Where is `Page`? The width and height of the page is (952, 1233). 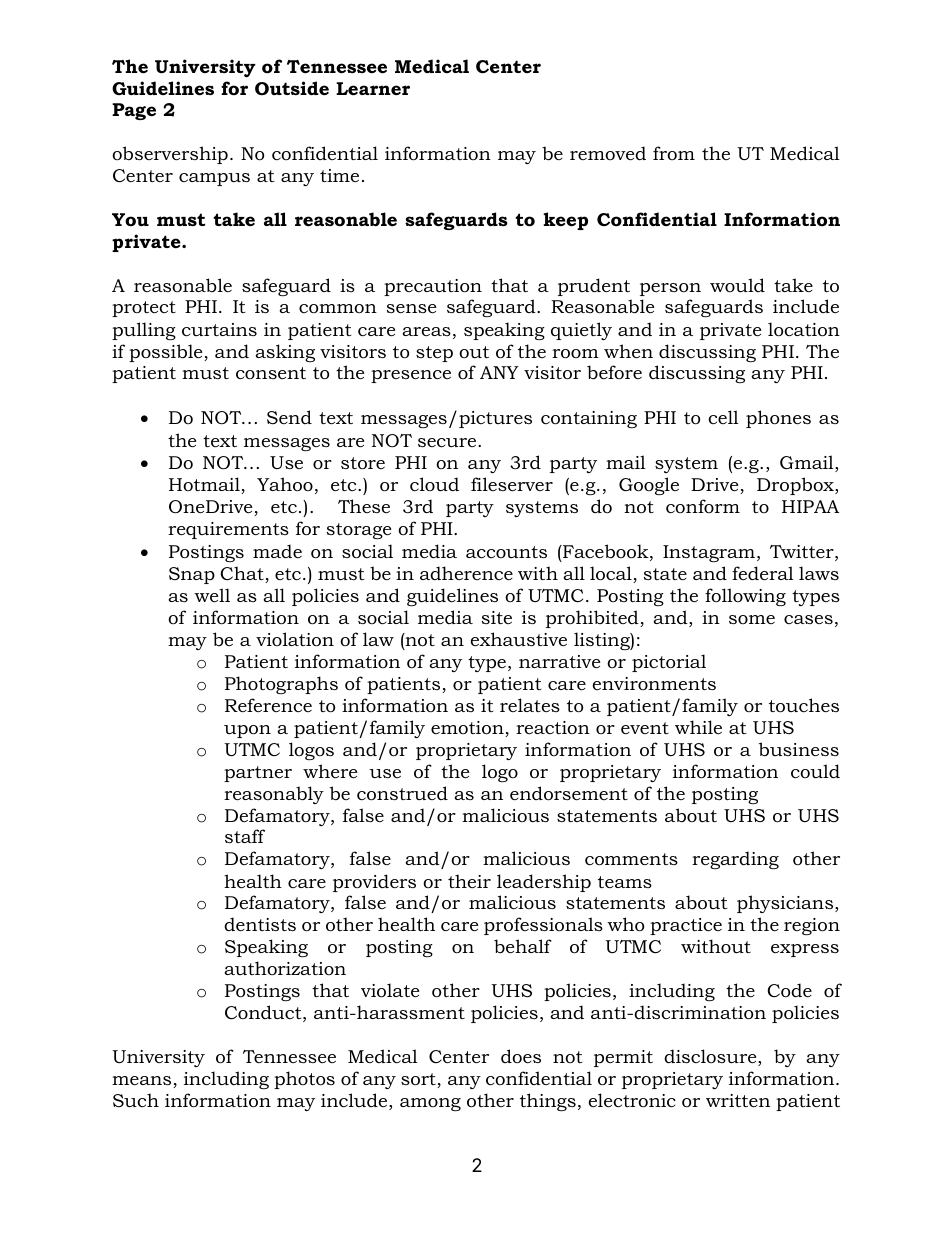
Page is located at coordinates (134, 111).
